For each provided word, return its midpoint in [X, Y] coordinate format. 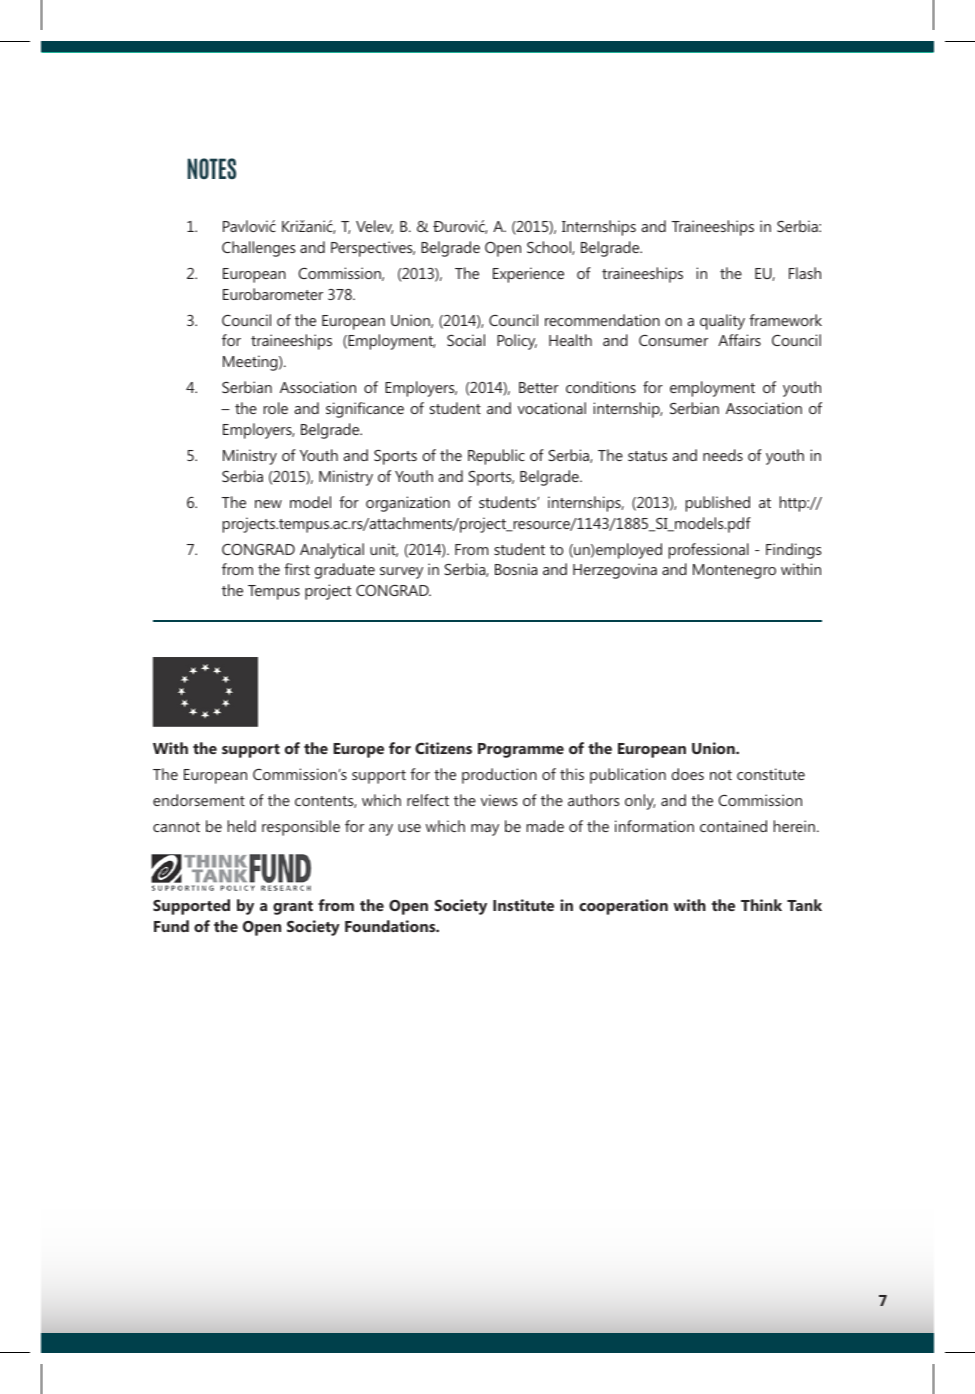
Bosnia [516, 569]
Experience [528, 275]
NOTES [212, 168]
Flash [805, 273]
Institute [523, 905]
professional [708, 551]
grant [293, 908]
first [297, 569]
